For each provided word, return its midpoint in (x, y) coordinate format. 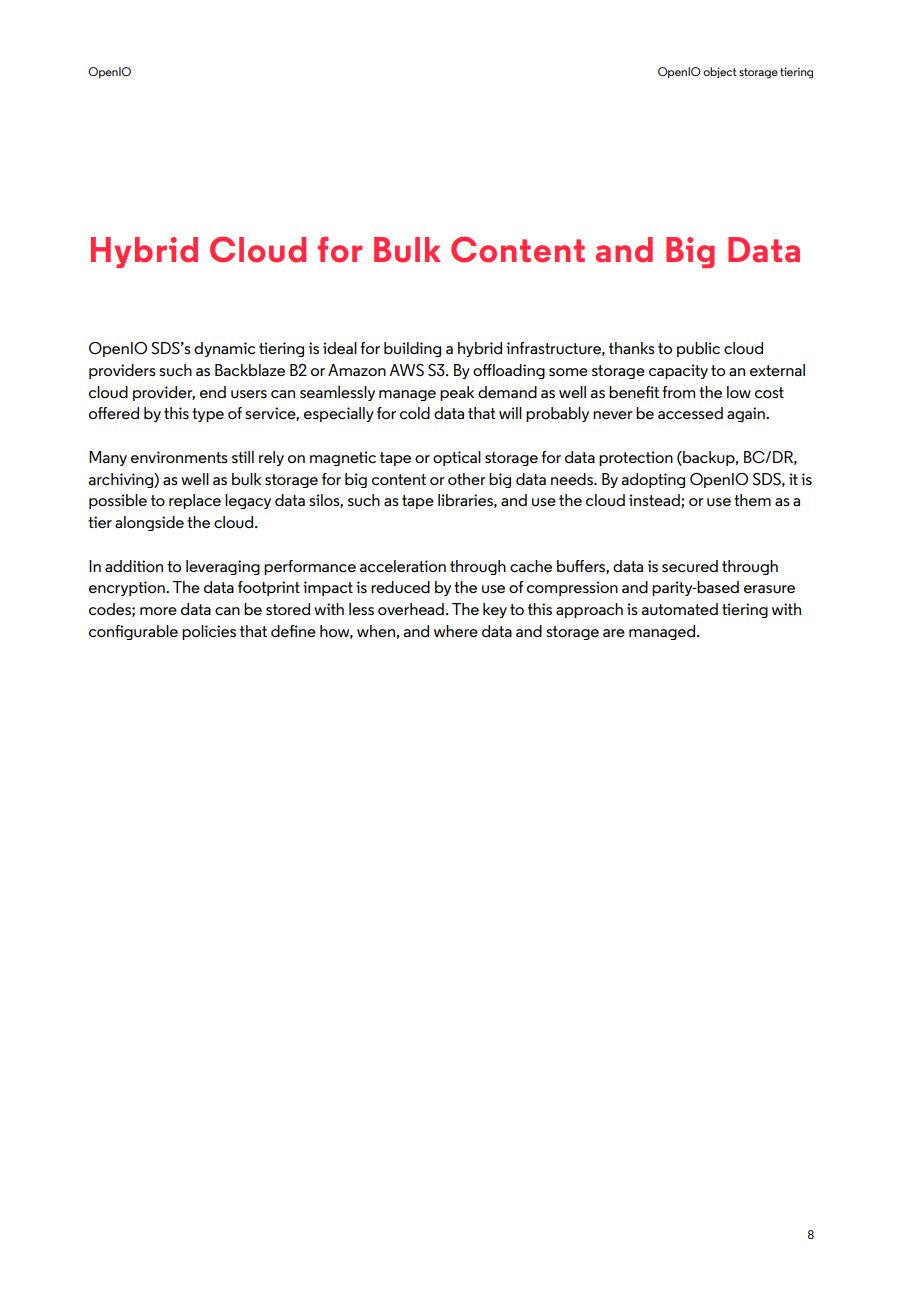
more (158, 611)
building (412, 349)
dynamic (224, 349)
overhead (411, 609)
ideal (340, 348)
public (698, 349)
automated (679, 609)
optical (457, 458)
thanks (632, 348)
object (720, 72)
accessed (690, 413)
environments (179, 457)
